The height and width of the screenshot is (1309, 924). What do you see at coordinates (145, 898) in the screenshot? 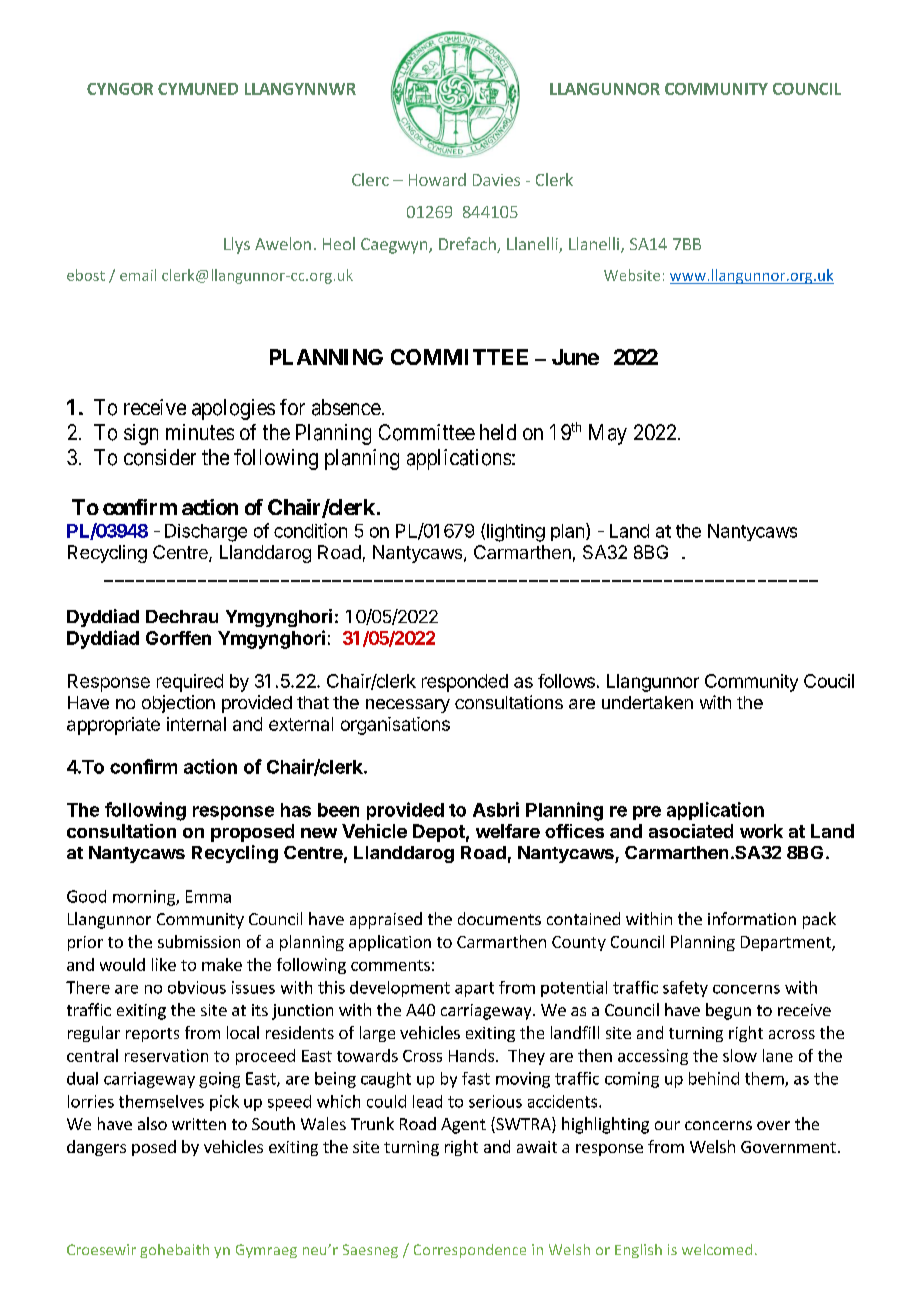
I see `morning` at bounding box center [145, 898].
